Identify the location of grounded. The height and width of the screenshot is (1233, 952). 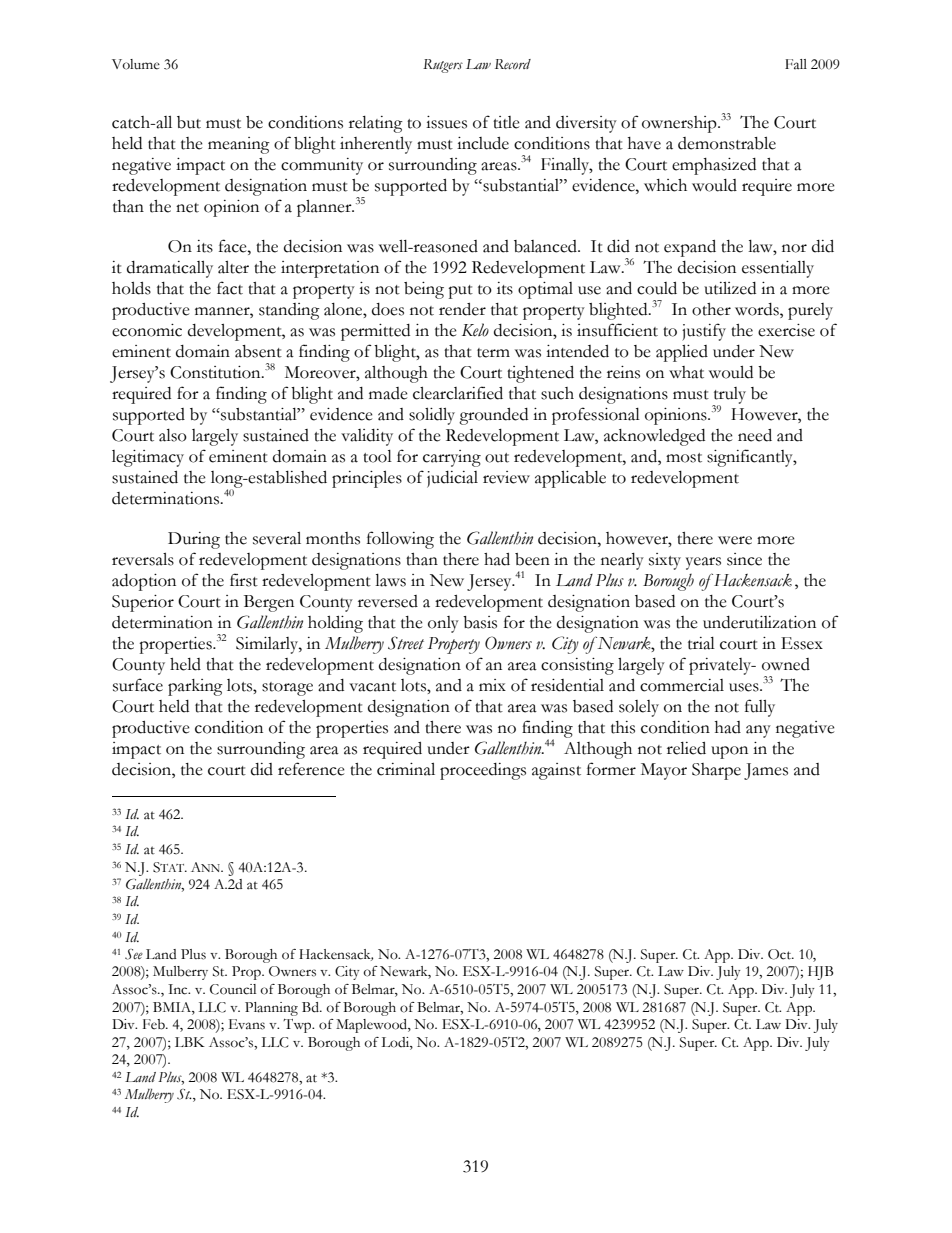
(493, 416).
